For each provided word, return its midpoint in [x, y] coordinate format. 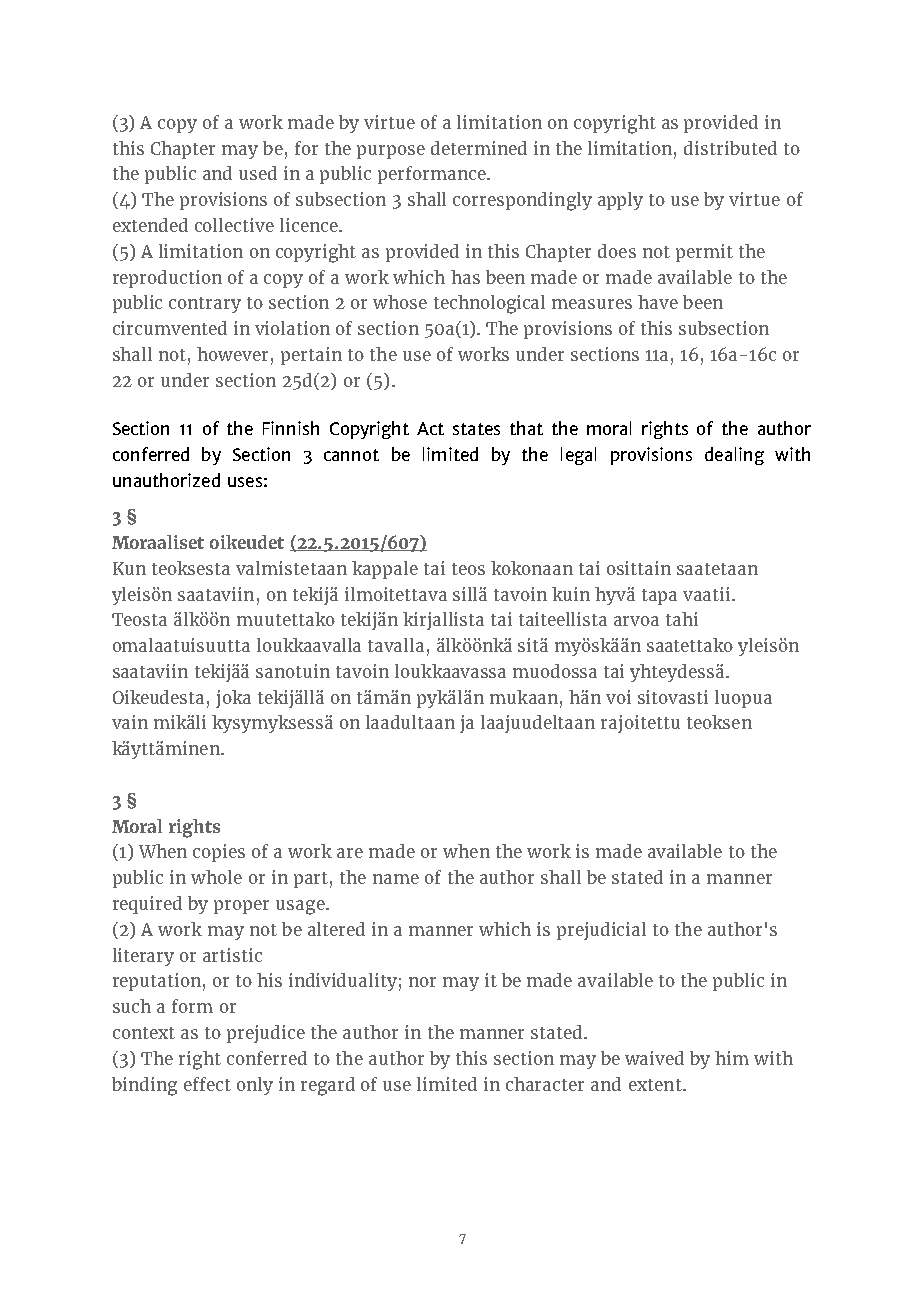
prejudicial [601, 931]
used [258, 173]
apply [620, 201]
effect [207, 1084]
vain [130, 722]
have [658, 302]
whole [216, 877]
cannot [351, 455]
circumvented [170, 328]
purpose [391, 152]
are [350, 853]
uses [245, 482]
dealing [734, 456]
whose [400, 302]
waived [654, 1058]
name [396, 879]
